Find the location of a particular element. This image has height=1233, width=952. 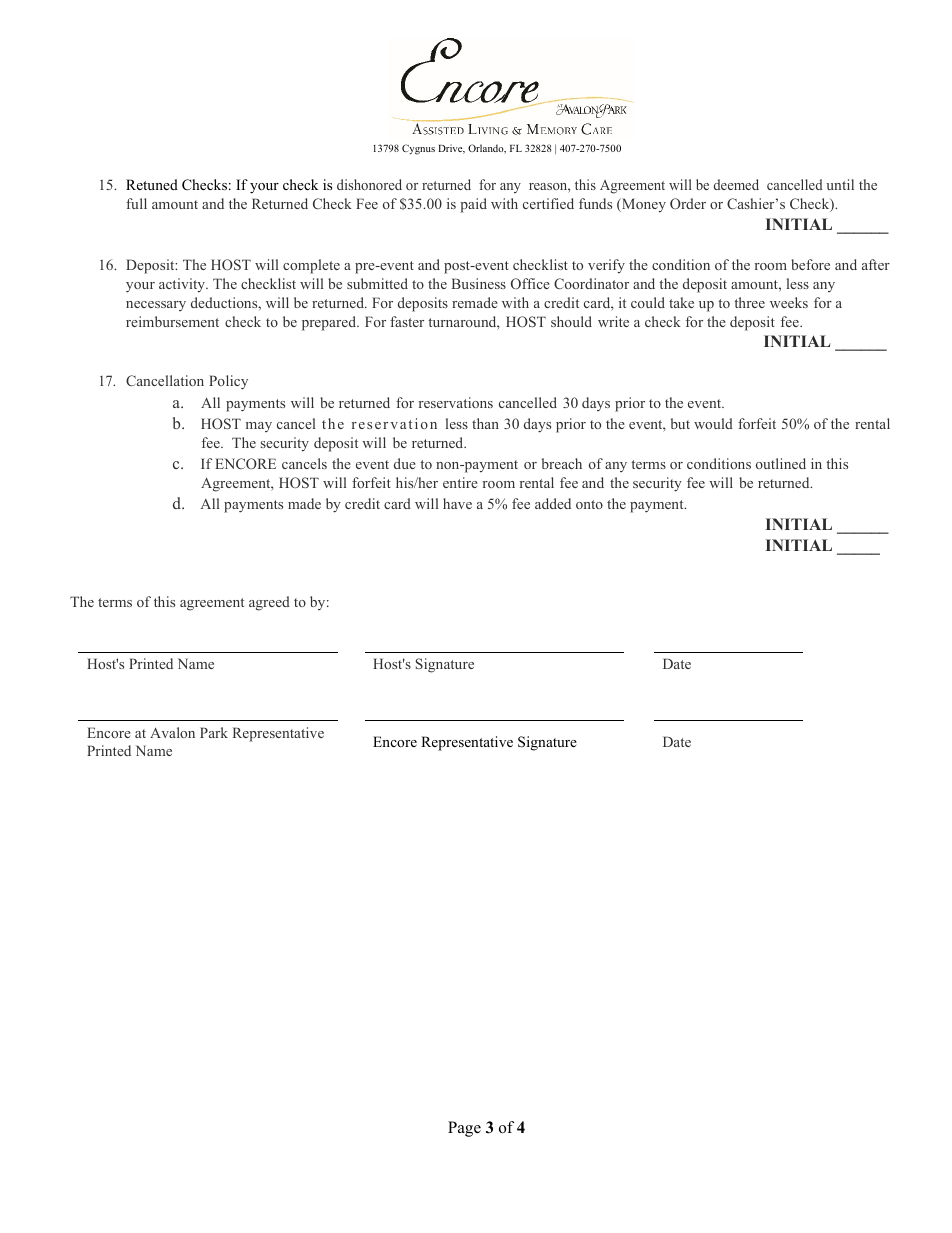

Avalon is located at coordinates (172, 732).
